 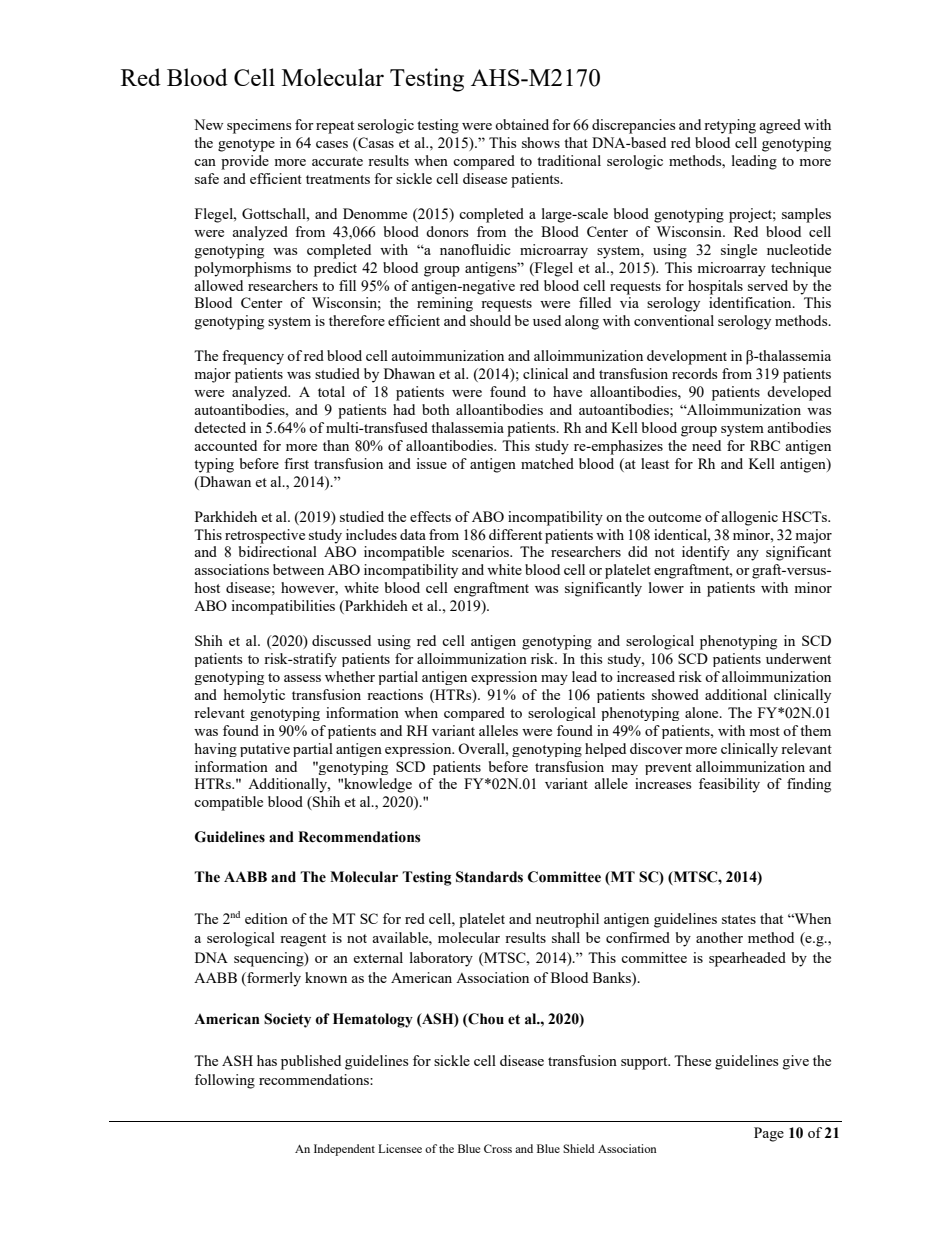 I want to click on Cross, so click(x=498, y=1148).
